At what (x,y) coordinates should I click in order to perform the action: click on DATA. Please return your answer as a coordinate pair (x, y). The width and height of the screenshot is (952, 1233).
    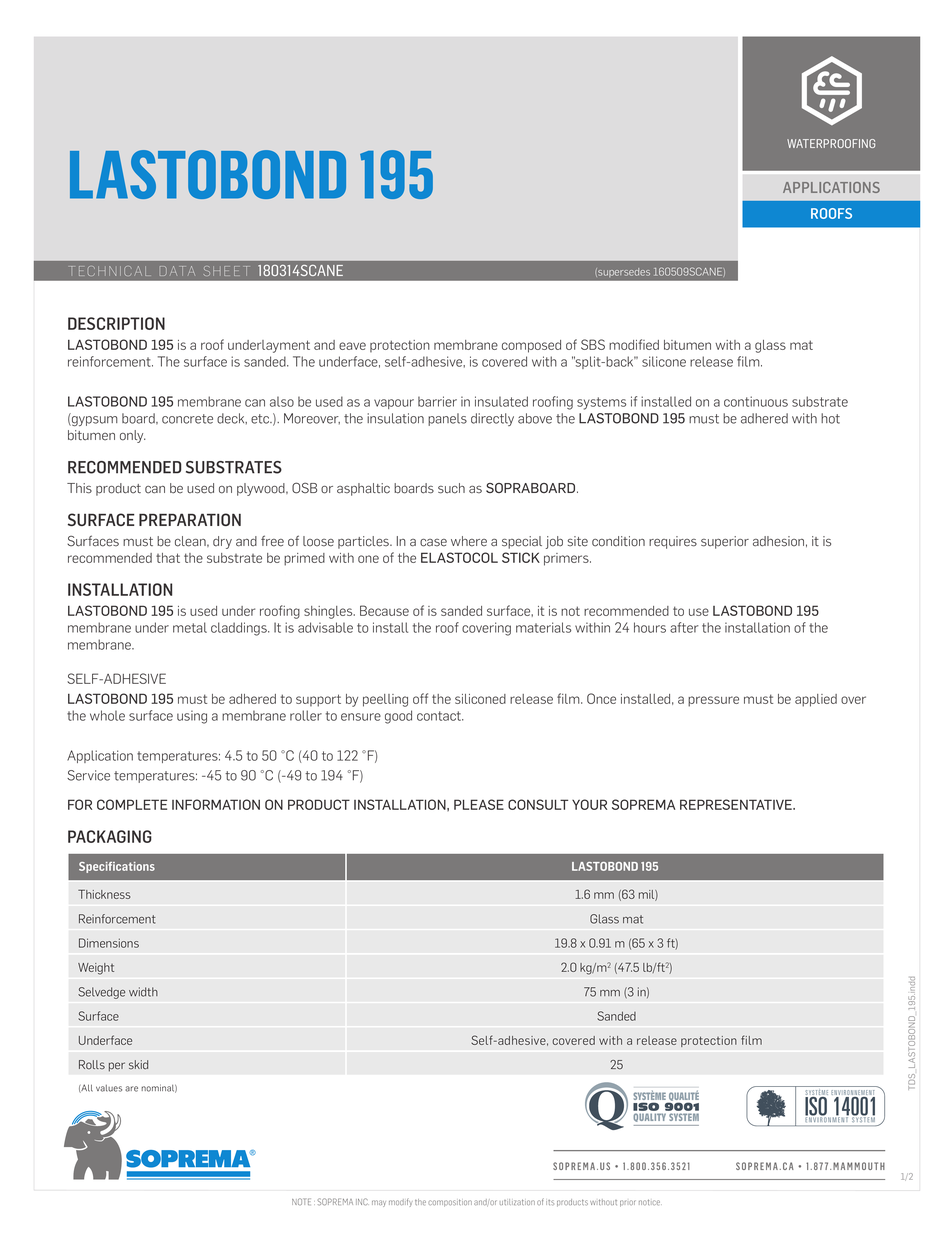
    Looking at the image, I should click on (177, 271).
